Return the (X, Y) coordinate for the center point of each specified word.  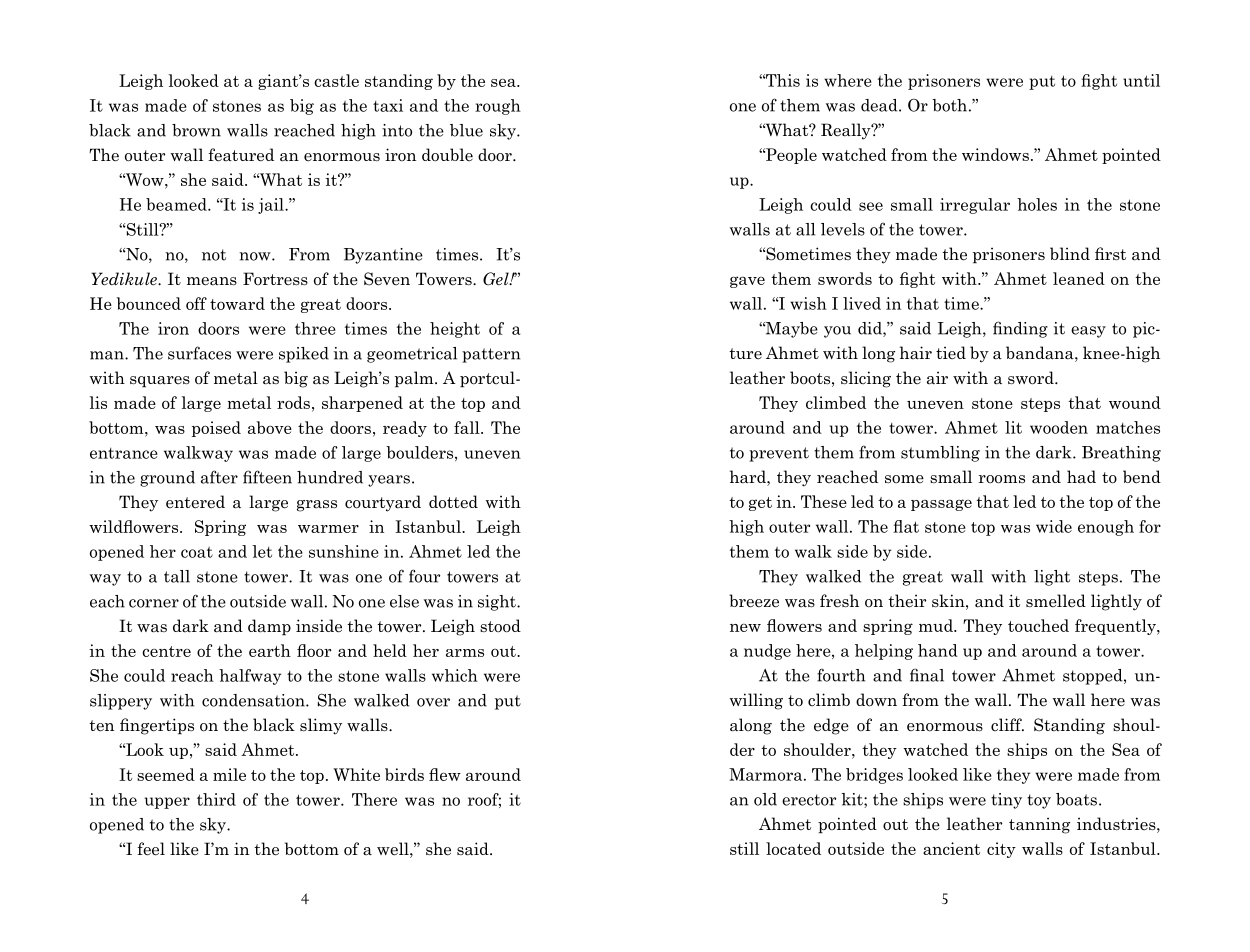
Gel (497, 279)
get (760, 504)
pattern (491, 355)
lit (1013, 427)
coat (197, 552)
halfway (250, 677)
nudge (767, 652)
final (927, 675)
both (949, 105)
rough (498, 107)
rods (293, 402)
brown (196, 130)
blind (1070, 253)
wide (1054, 526)
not (214, 255)
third (216, 799)
